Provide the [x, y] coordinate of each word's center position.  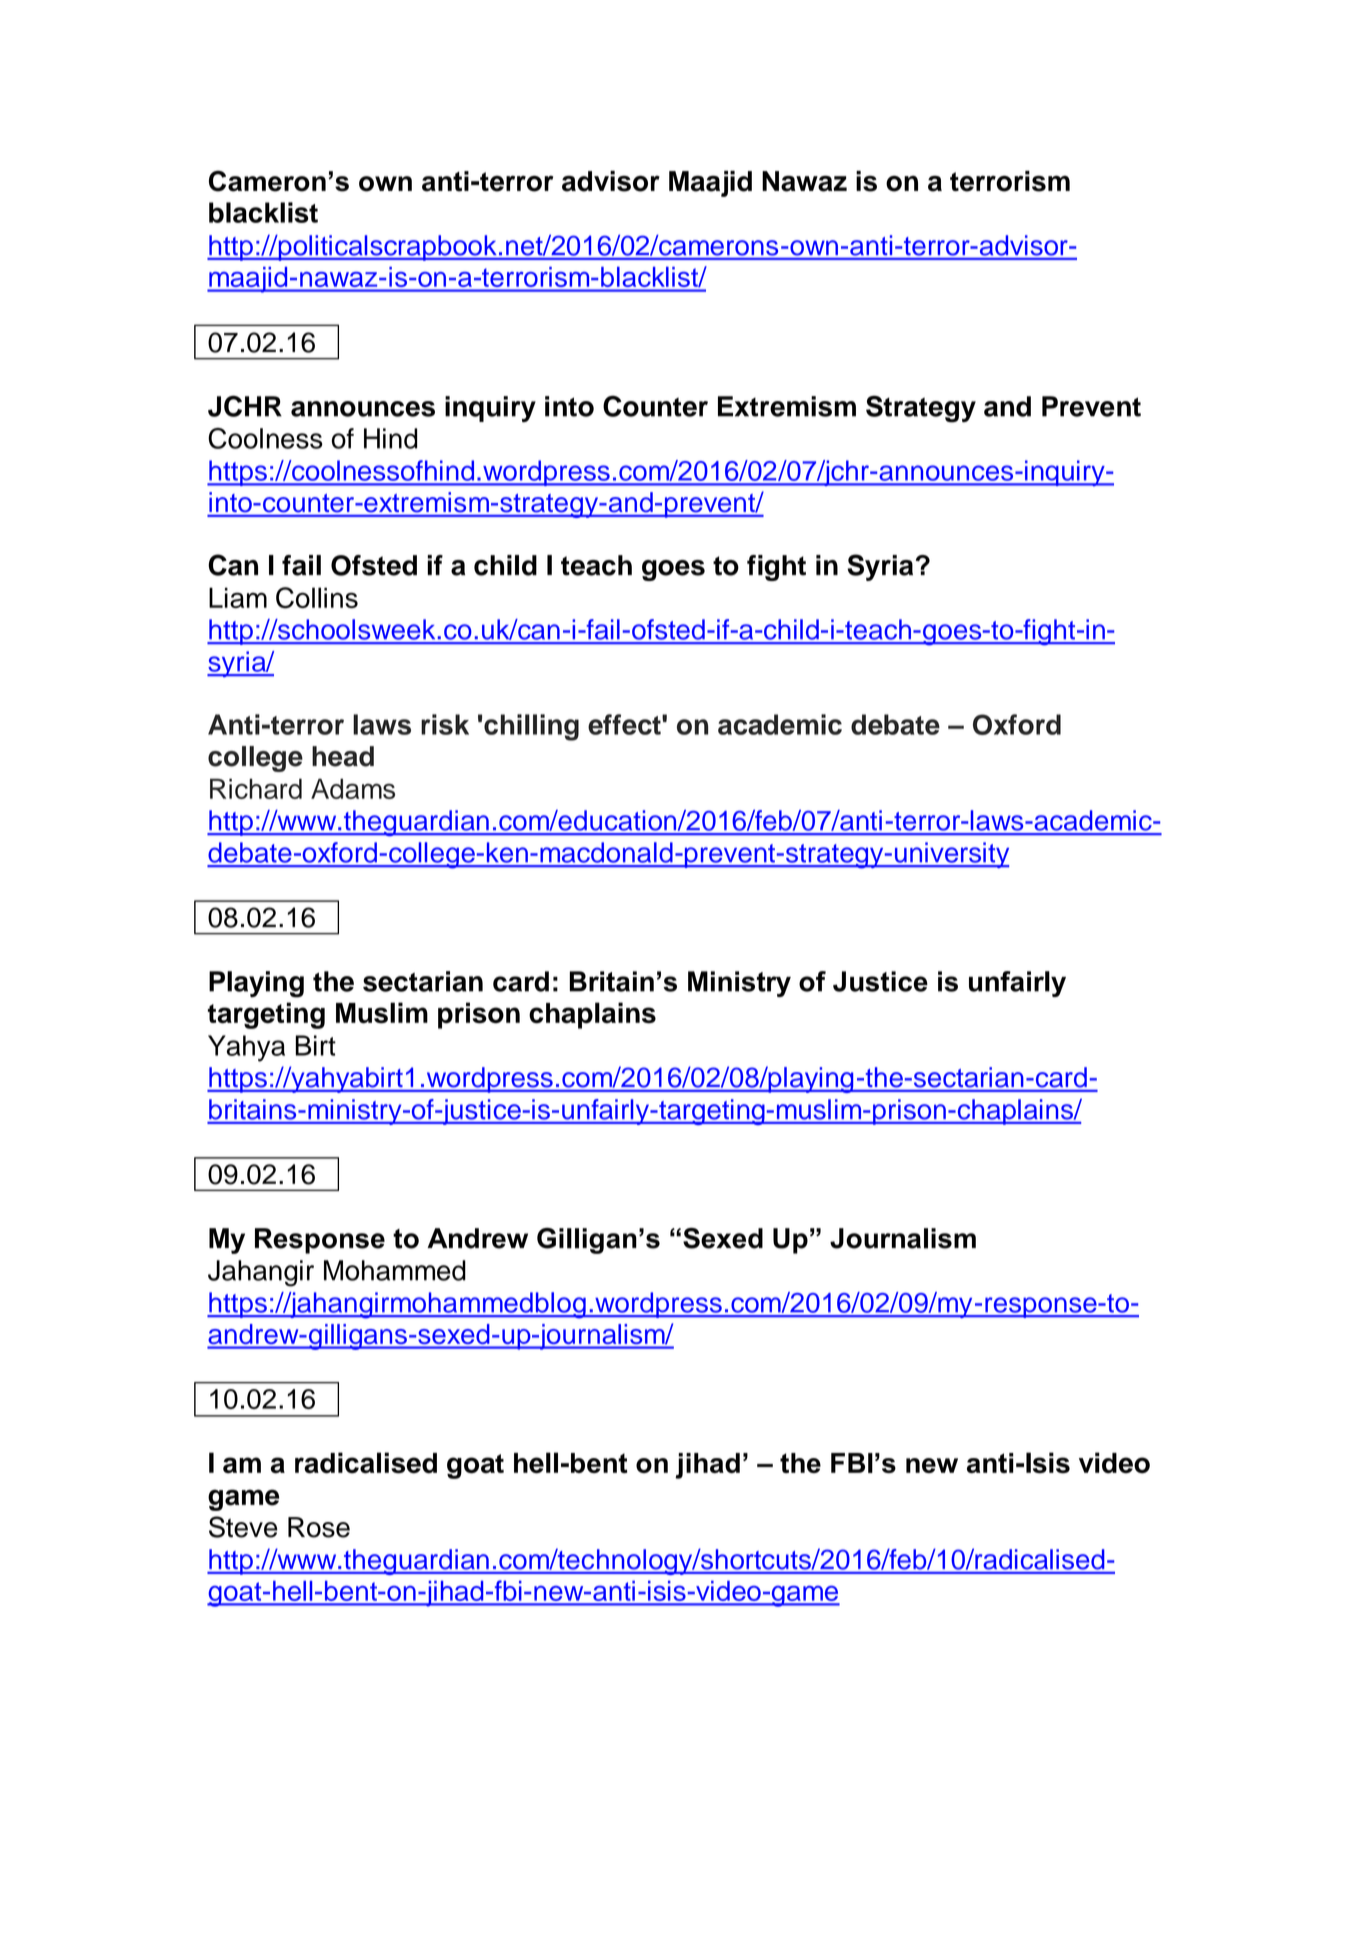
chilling [531, 727]
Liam [238, 597]
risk [445, 724]
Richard [256, 788]
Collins [317, 598]
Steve [243, 1527]
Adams [353, 788]
